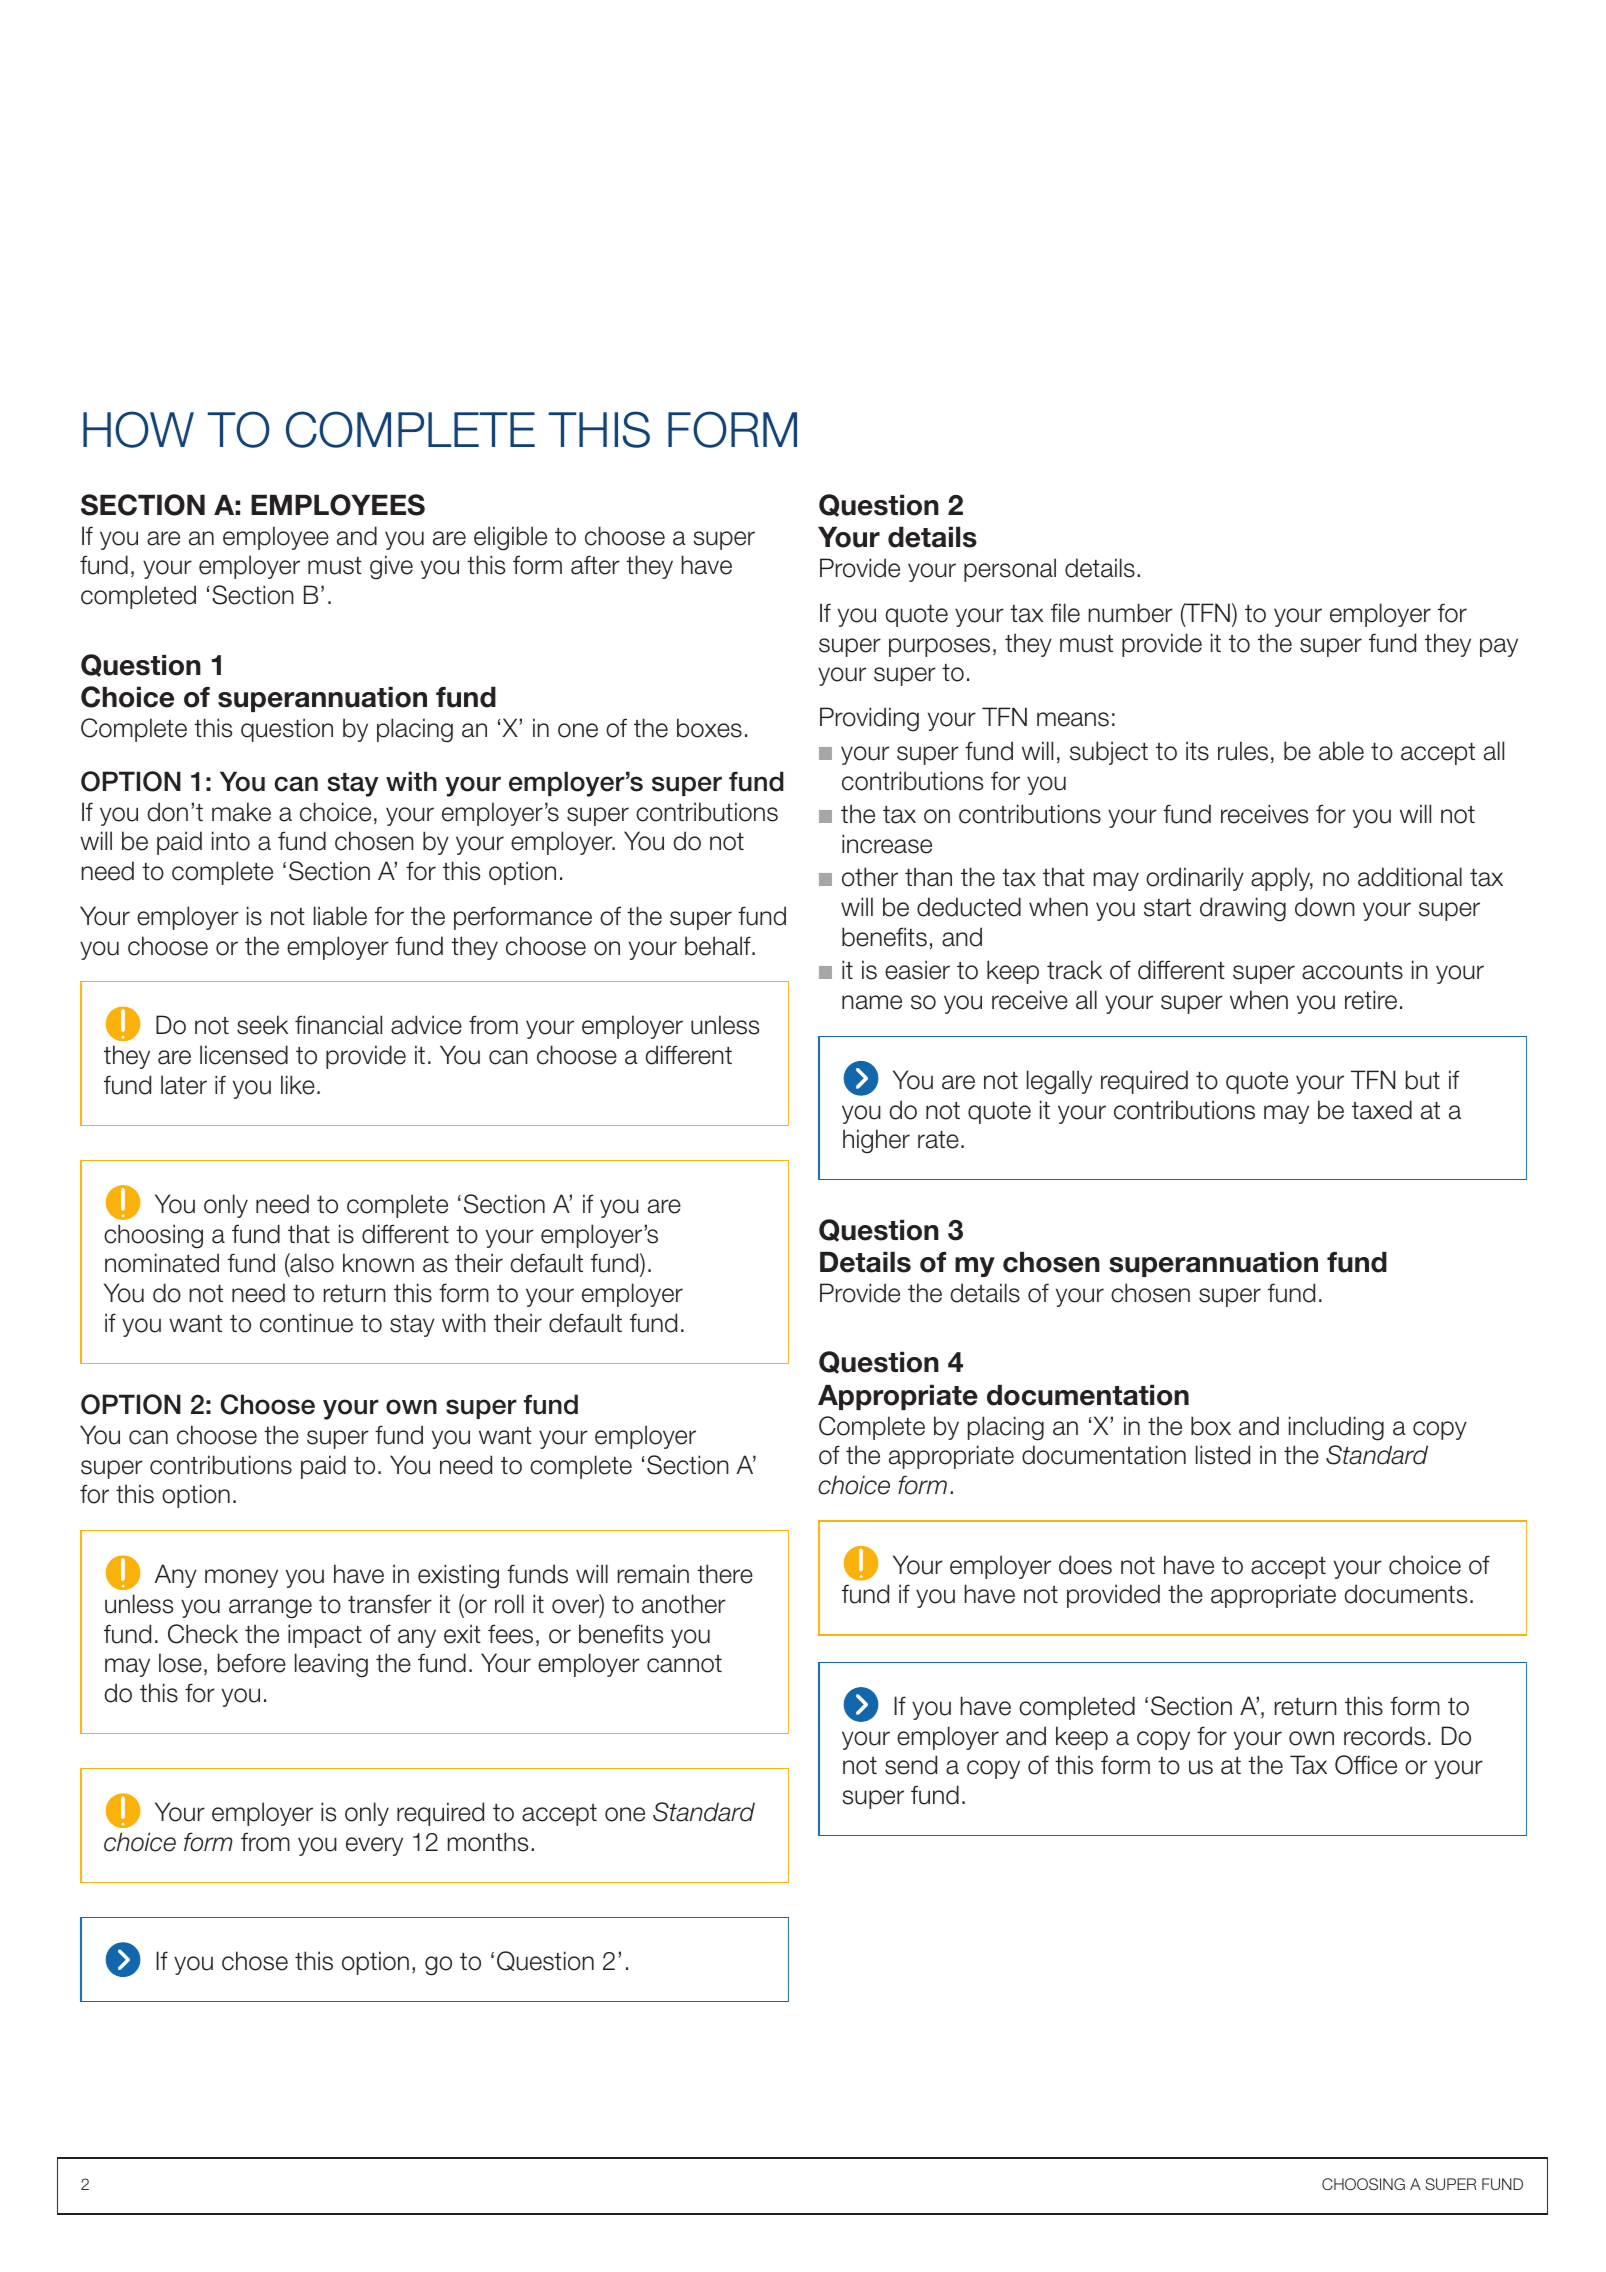 The width and height of the screenshot is (1606, 2272). What do you see at coordinates (1243, 751) in the screenshot?
I see `rules` at bounding box center [1243, 751].
